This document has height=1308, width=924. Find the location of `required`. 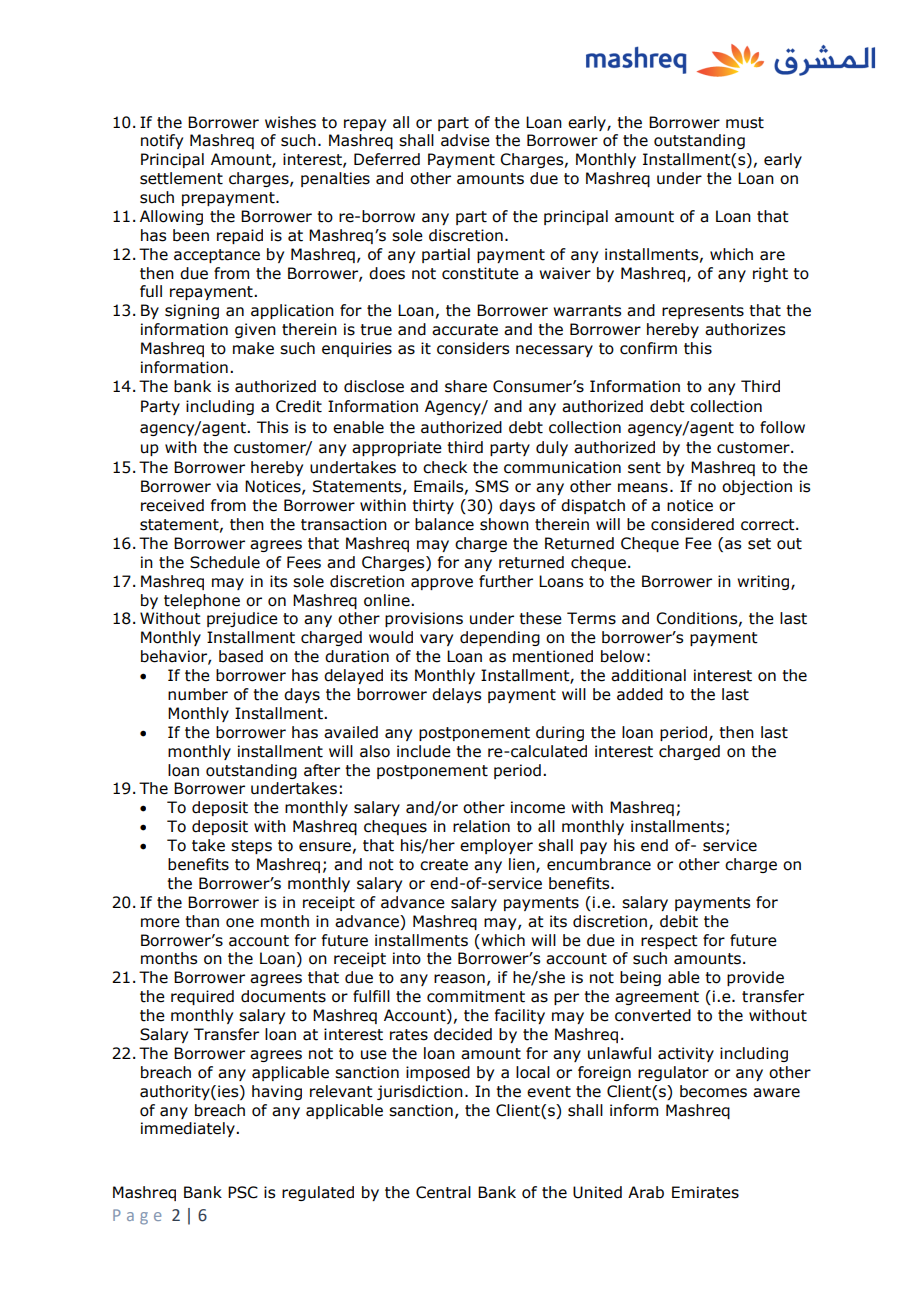

required is located at coordinates (202, 997).
